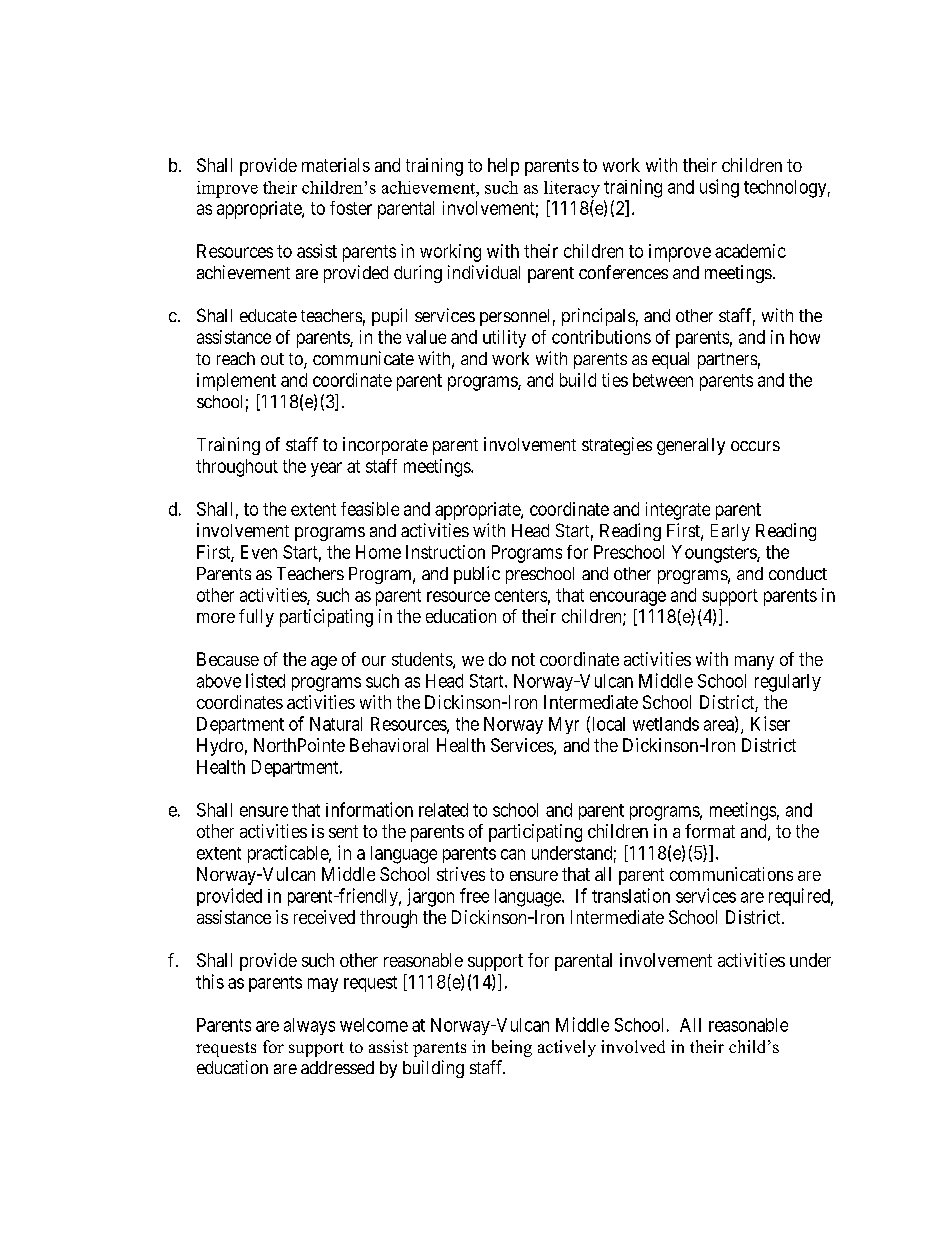 The width and height of the page is (952, 1233). I want to click on Natural, so click(336, 724).
